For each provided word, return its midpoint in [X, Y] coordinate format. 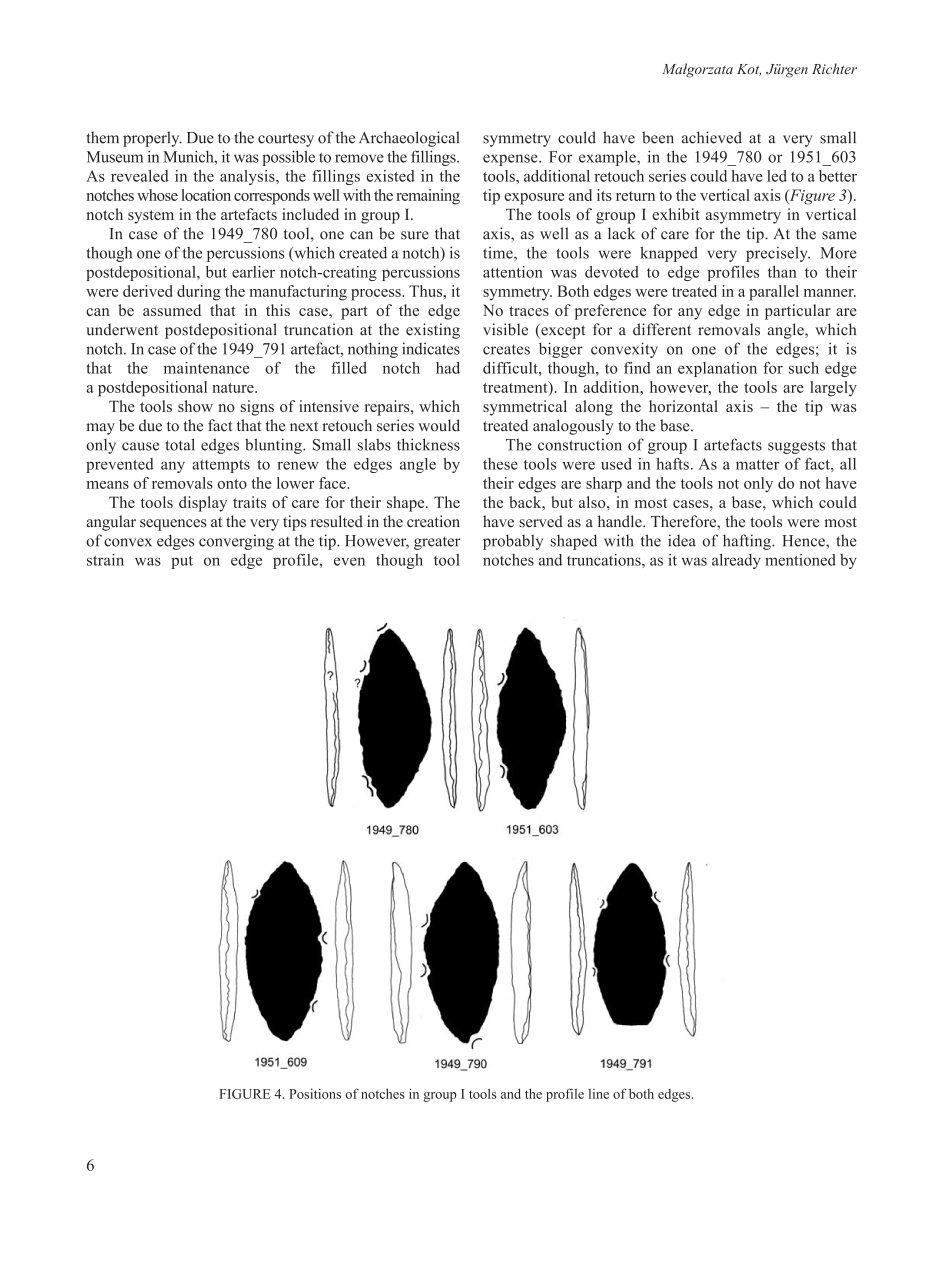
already [736, 561]
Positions [315, 1093]
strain [105, 560]
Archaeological [409, 139]
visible [505, 329]
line [599, 1094]
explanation [717, 369]
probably [513, 542]
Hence [804, 541]
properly [152, 139]
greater [437, 543]
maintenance [207, 368]
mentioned [800, 560]
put [182, 562]
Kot [749, 70]
